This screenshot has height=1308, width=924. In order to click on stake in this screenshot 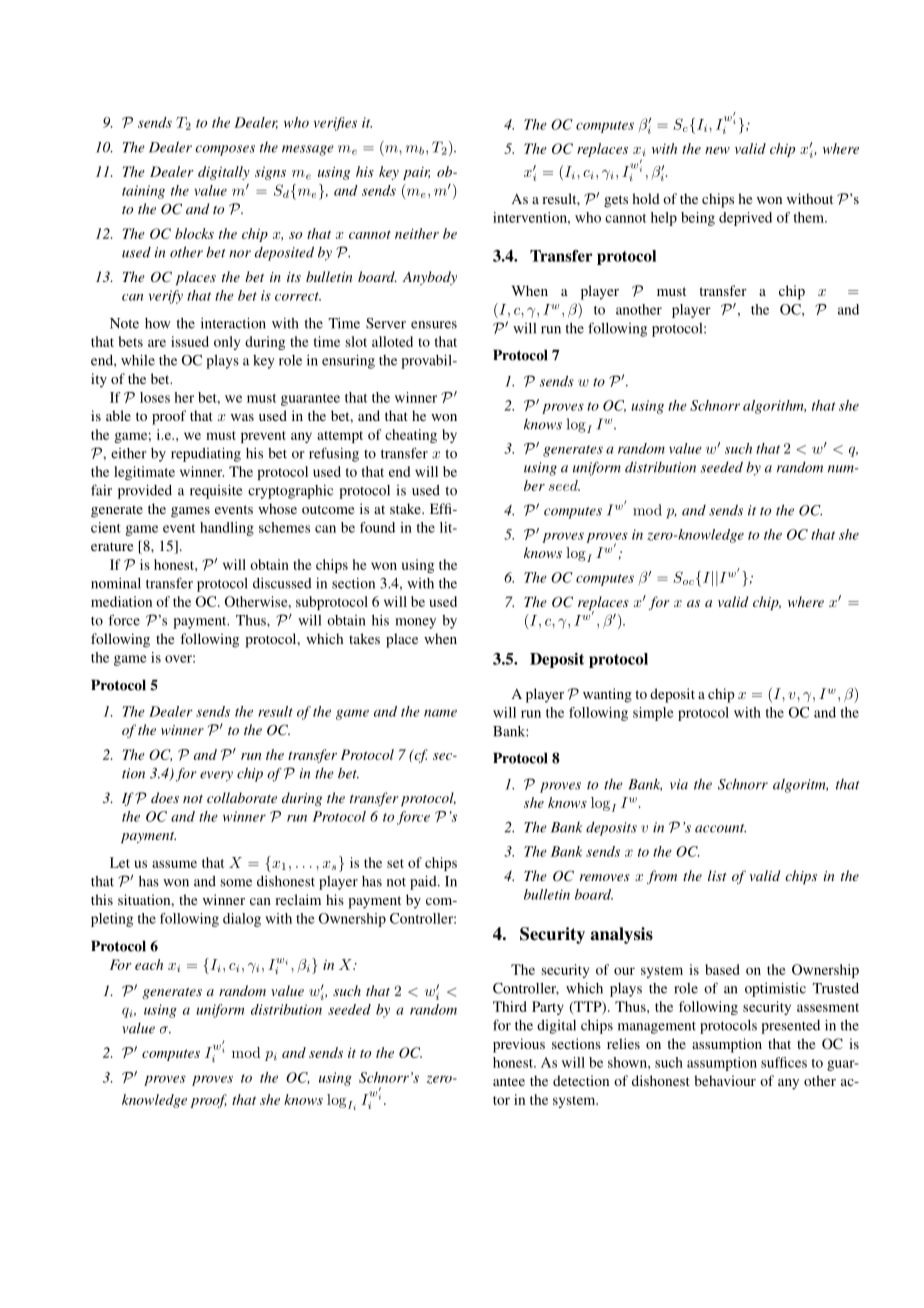, I will do `click(406, 508)`.
